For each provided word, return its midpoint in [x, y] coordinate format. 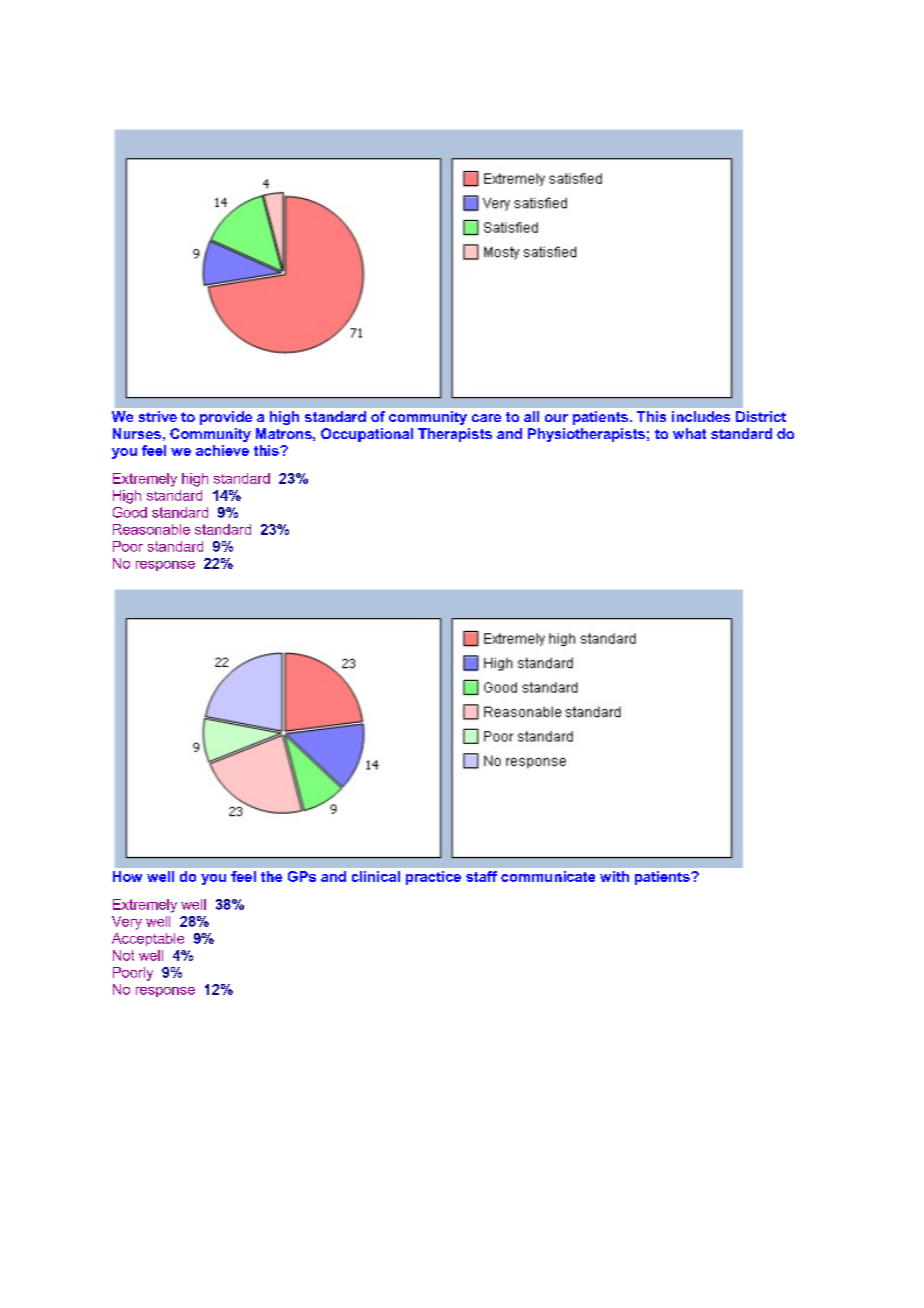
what [689, 433]
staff [481, 876]
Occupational [367, 435]
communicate [548, 876]
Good [130, 512]
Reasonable [151, 529]
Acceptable [148, 939]
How [127, 876]
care [486, 418]
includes [701, 416]
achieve [222, 450]
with [614, 876]
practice [433, 878]
